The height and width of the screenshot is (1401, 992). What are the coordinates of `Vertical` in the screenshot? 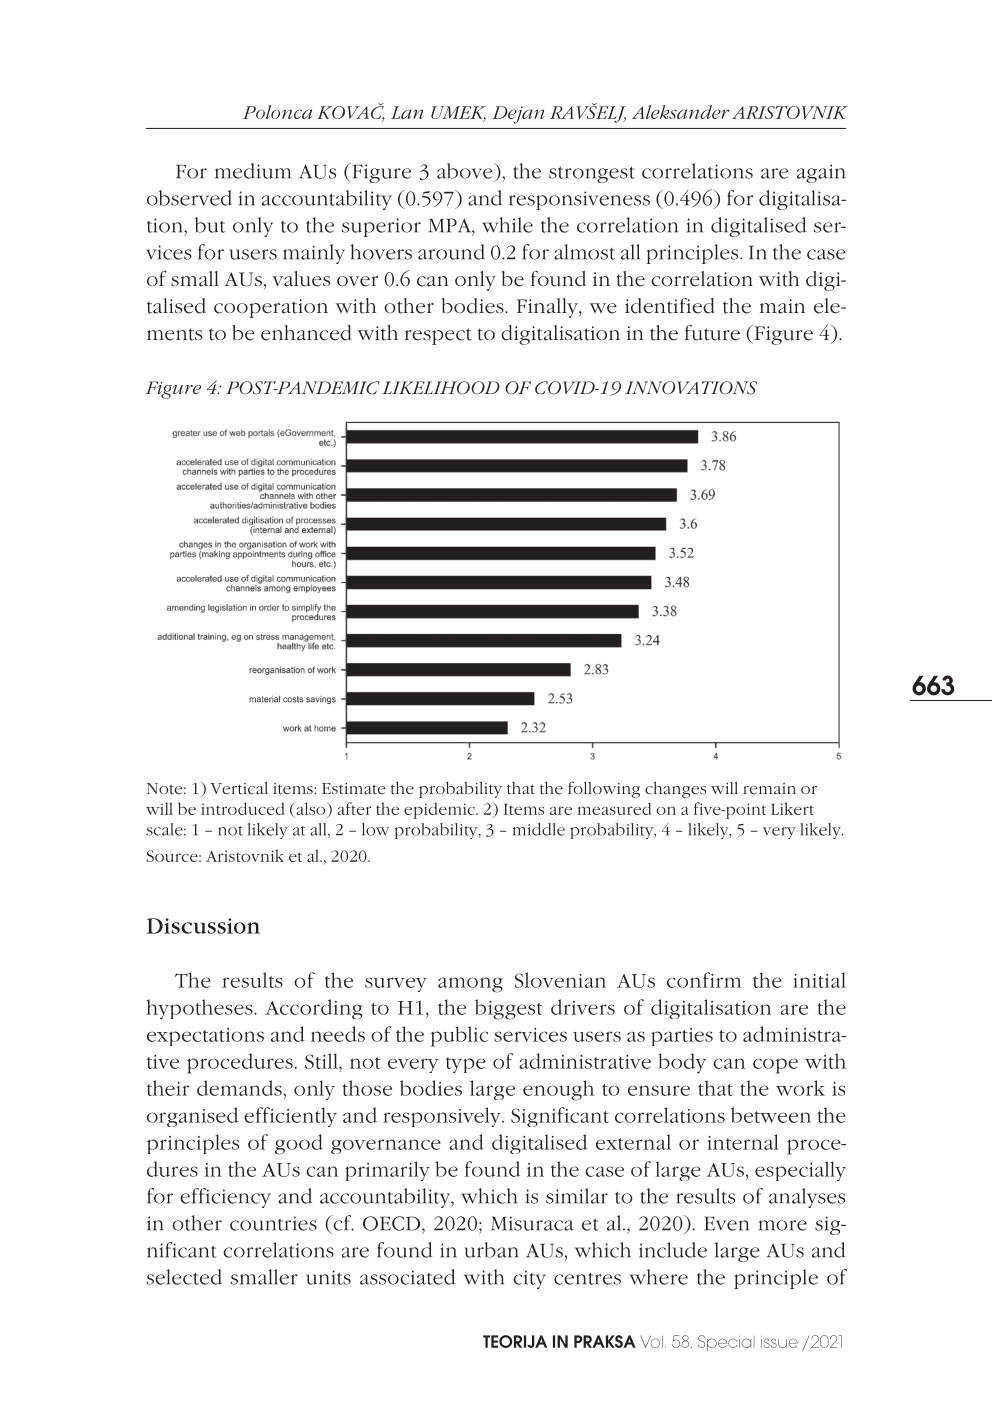 It's located at (239, 788).
